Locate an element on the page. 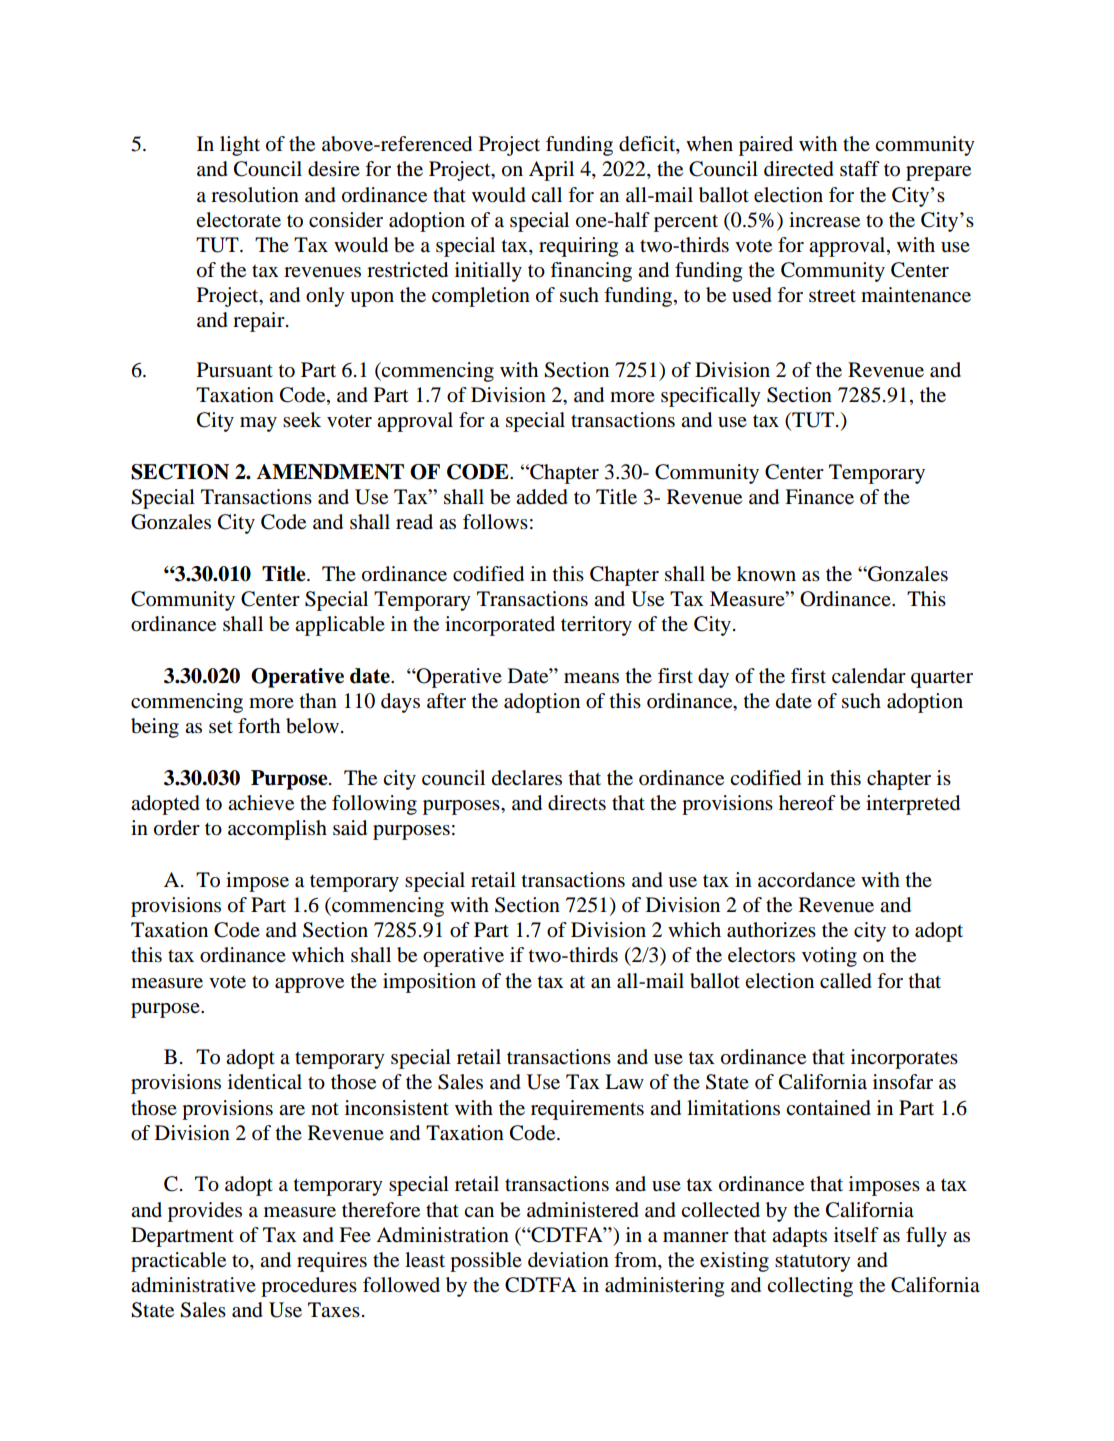 The width and height of the page is (1114, 1441). administrative is located at coordinates (193, 1285).
